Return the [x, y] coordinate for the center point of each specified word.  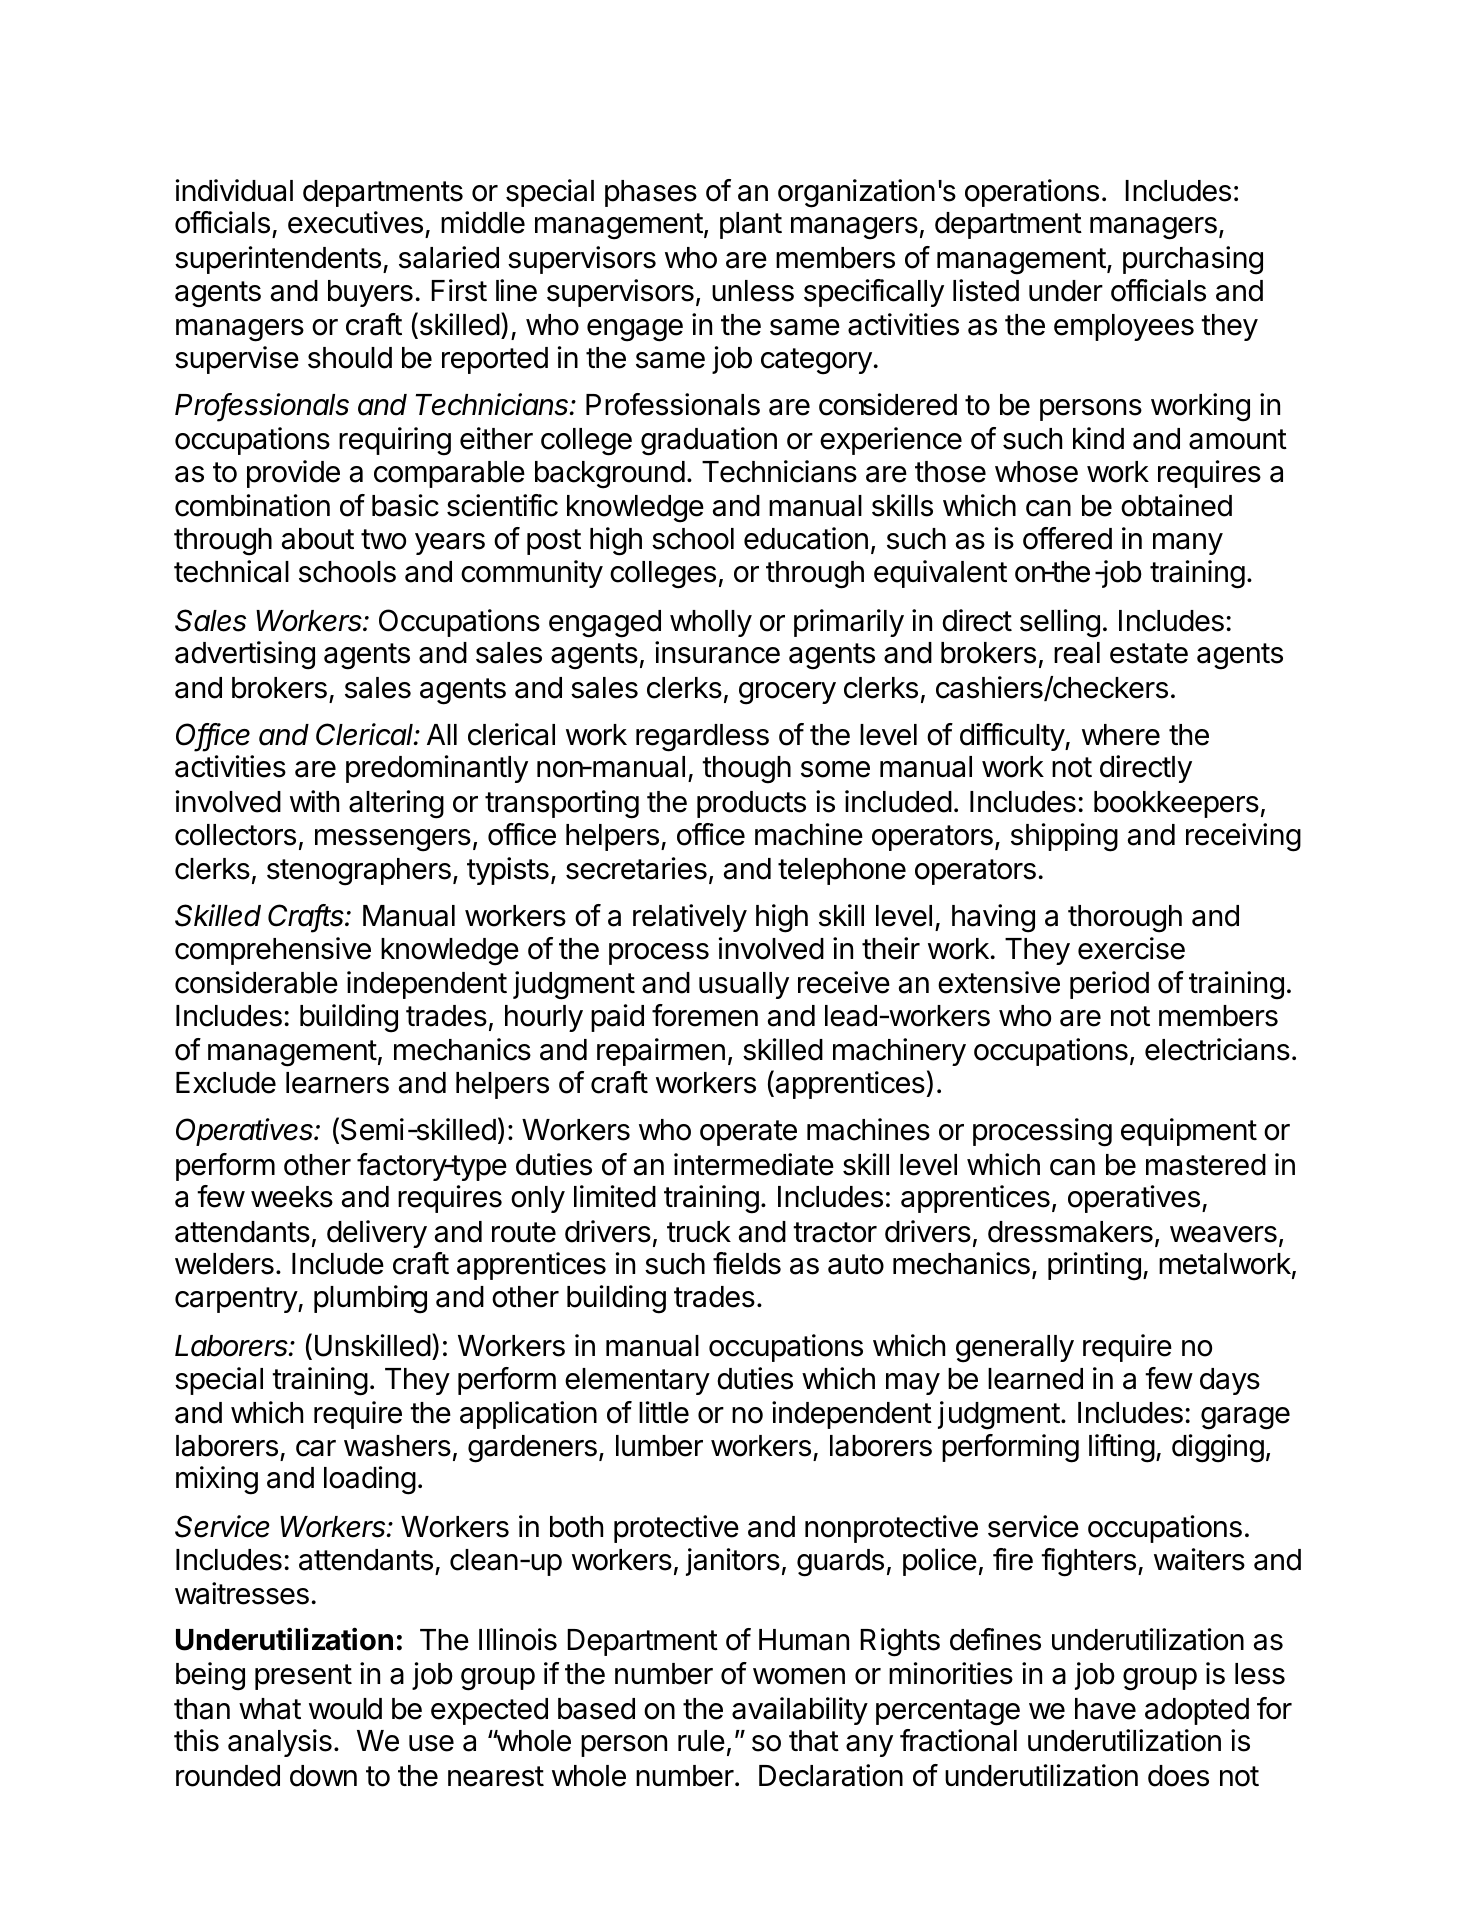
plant [751, 225]
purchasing [1193, 260]
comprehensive [273, 951]
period [1109, 985]
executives [355, 222]
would [345, 1709]
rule [701, 1741]
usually [744, 985]
